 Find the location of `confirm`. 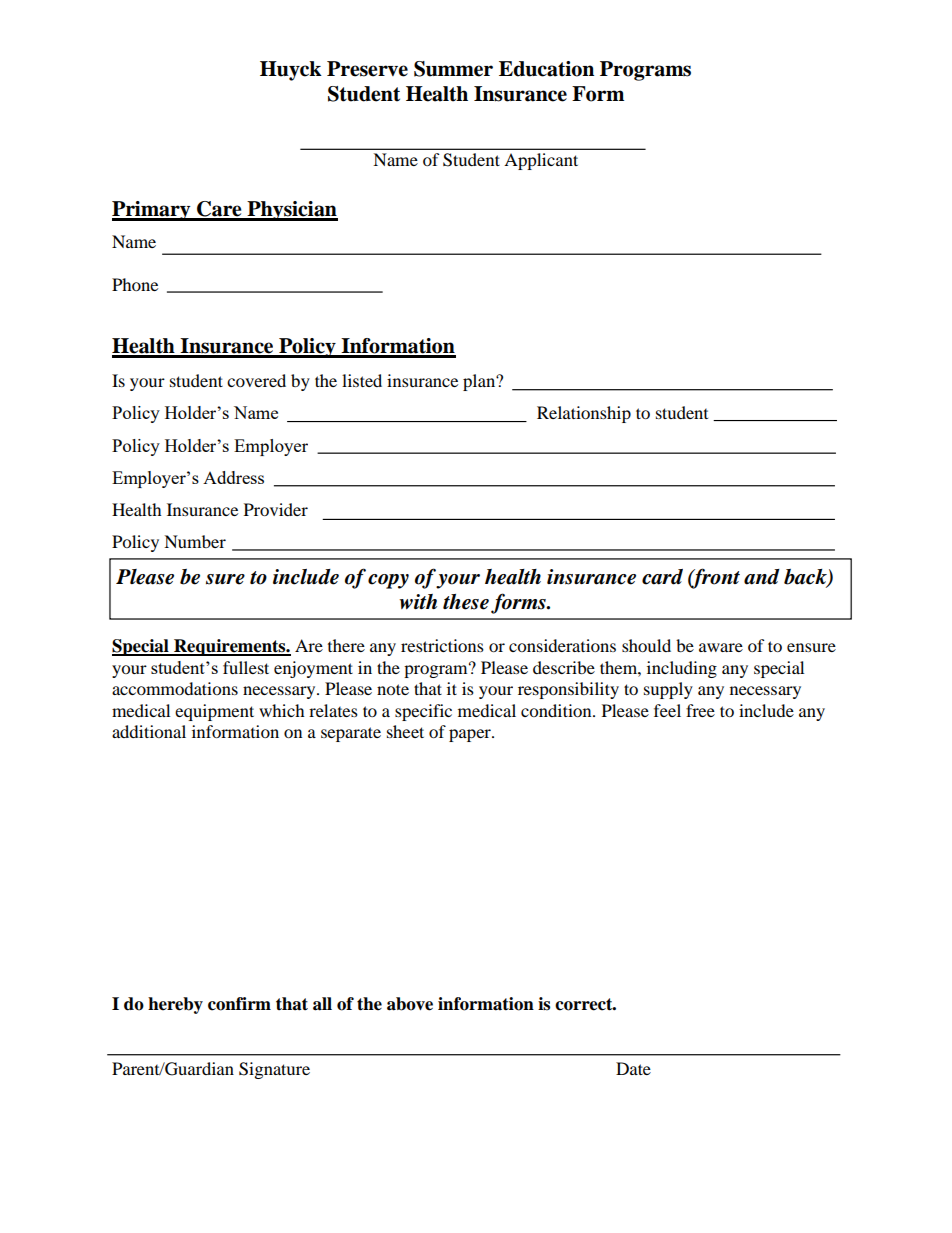

confirm is located at coordinates (239, 1004).
